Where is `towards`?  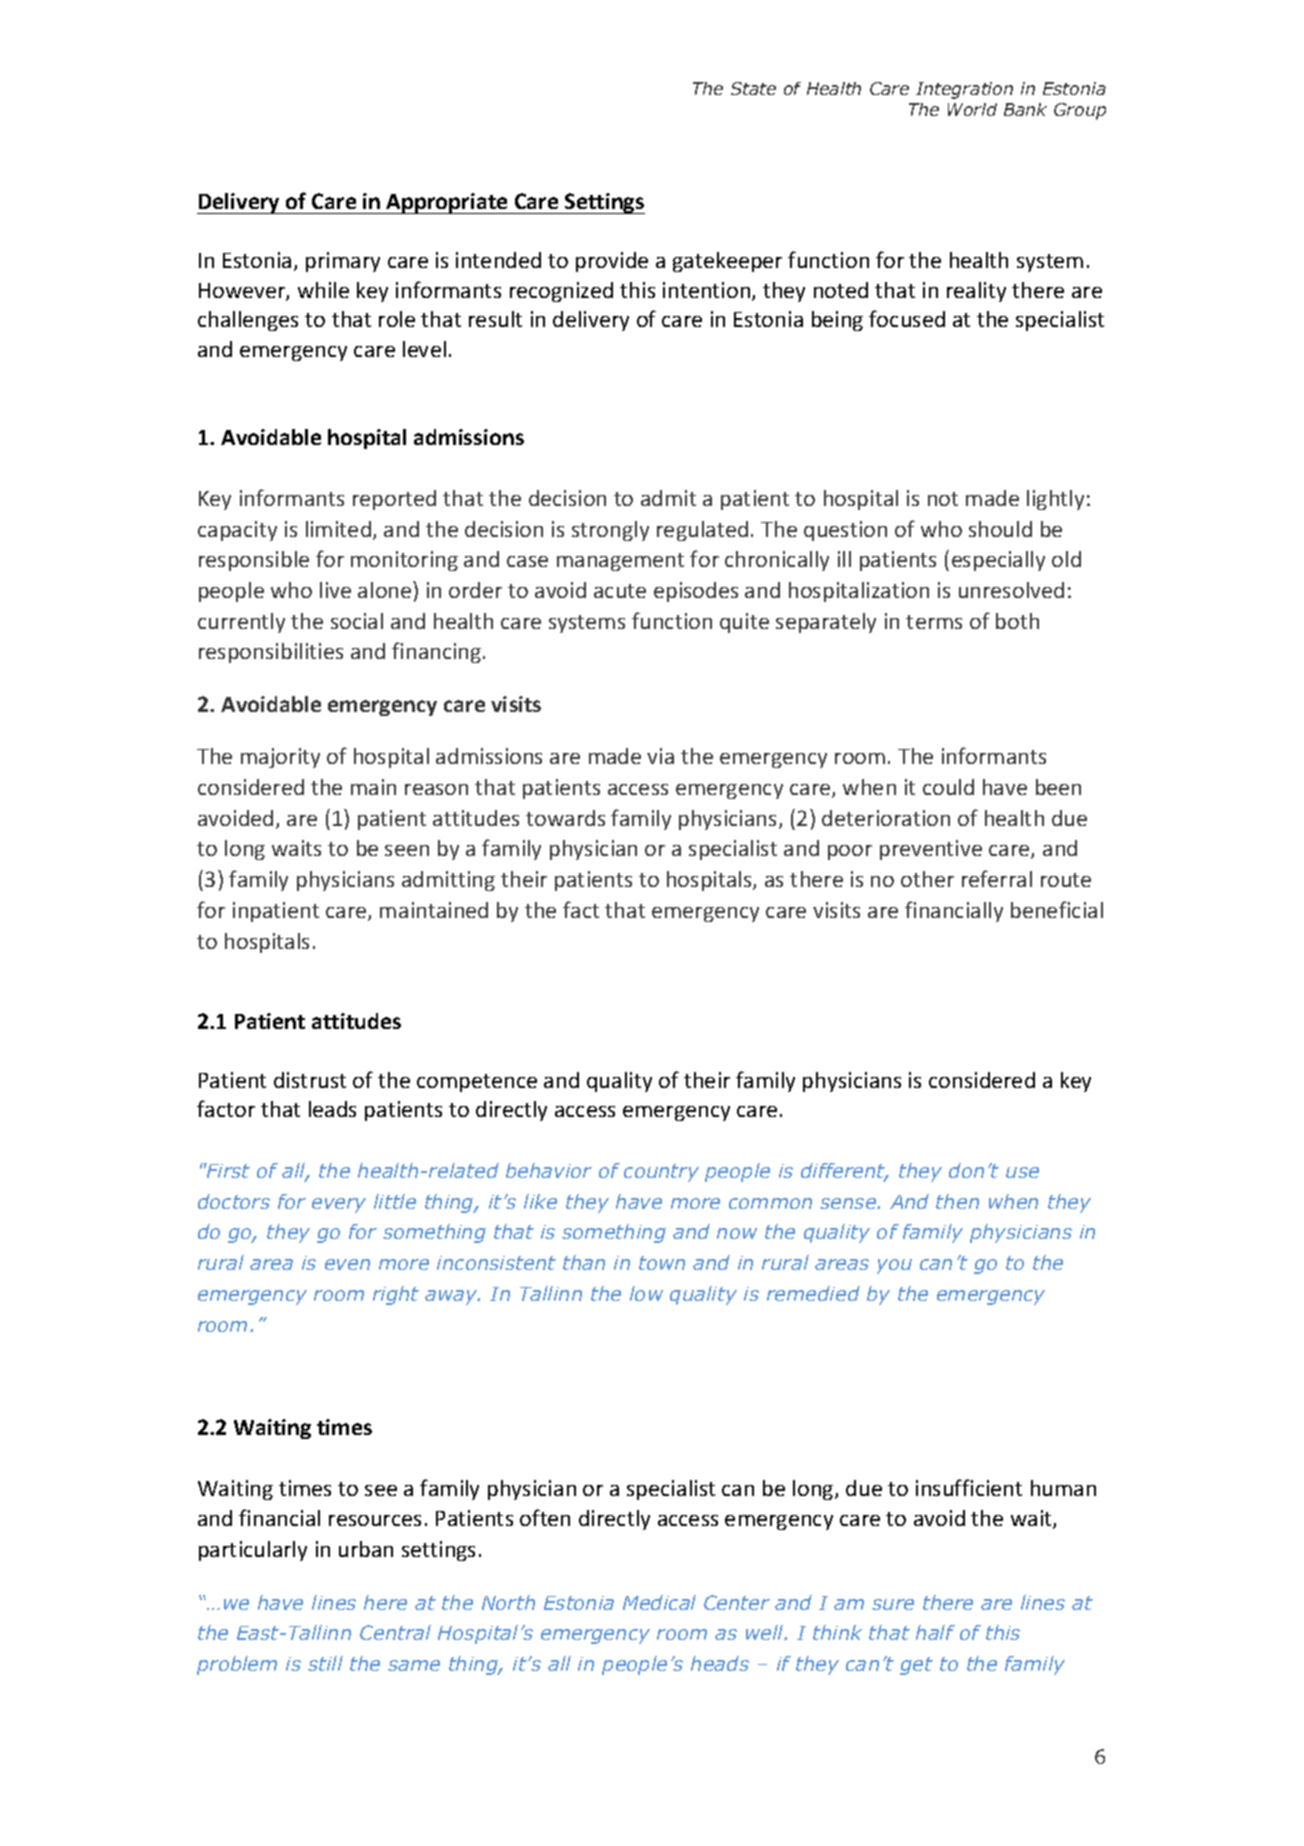 towards is located at coordinates (565, 818).
